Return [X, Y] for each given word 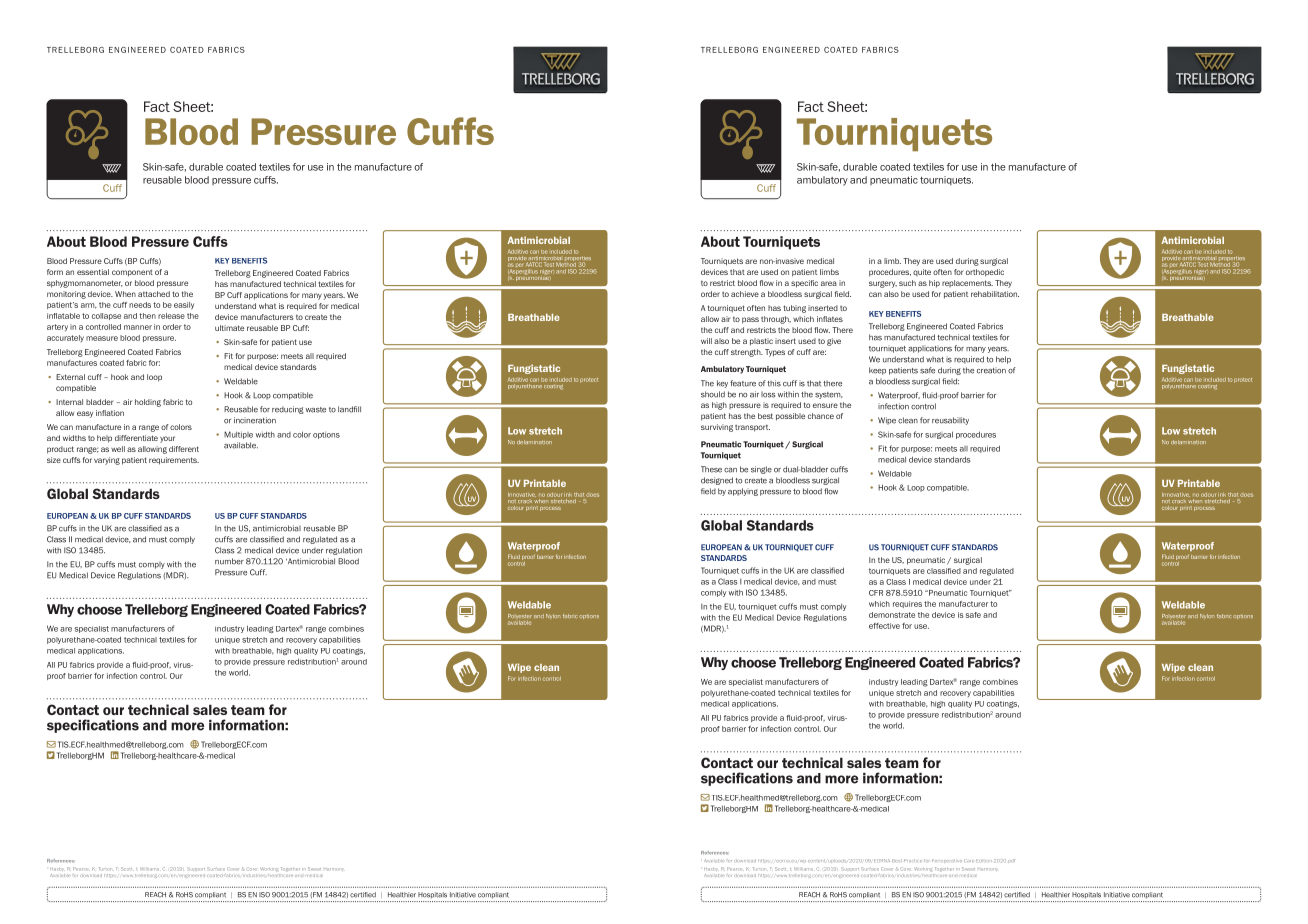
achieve [745, 294]
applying [743, 492]
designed [717, 481]
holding [148, 403]
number [229, 561]
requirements [174, 461]
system [829, 395]
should [713, 394]
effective [884, 626]
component [132, 273]
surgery [883, 284]
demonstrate [892, 615]
